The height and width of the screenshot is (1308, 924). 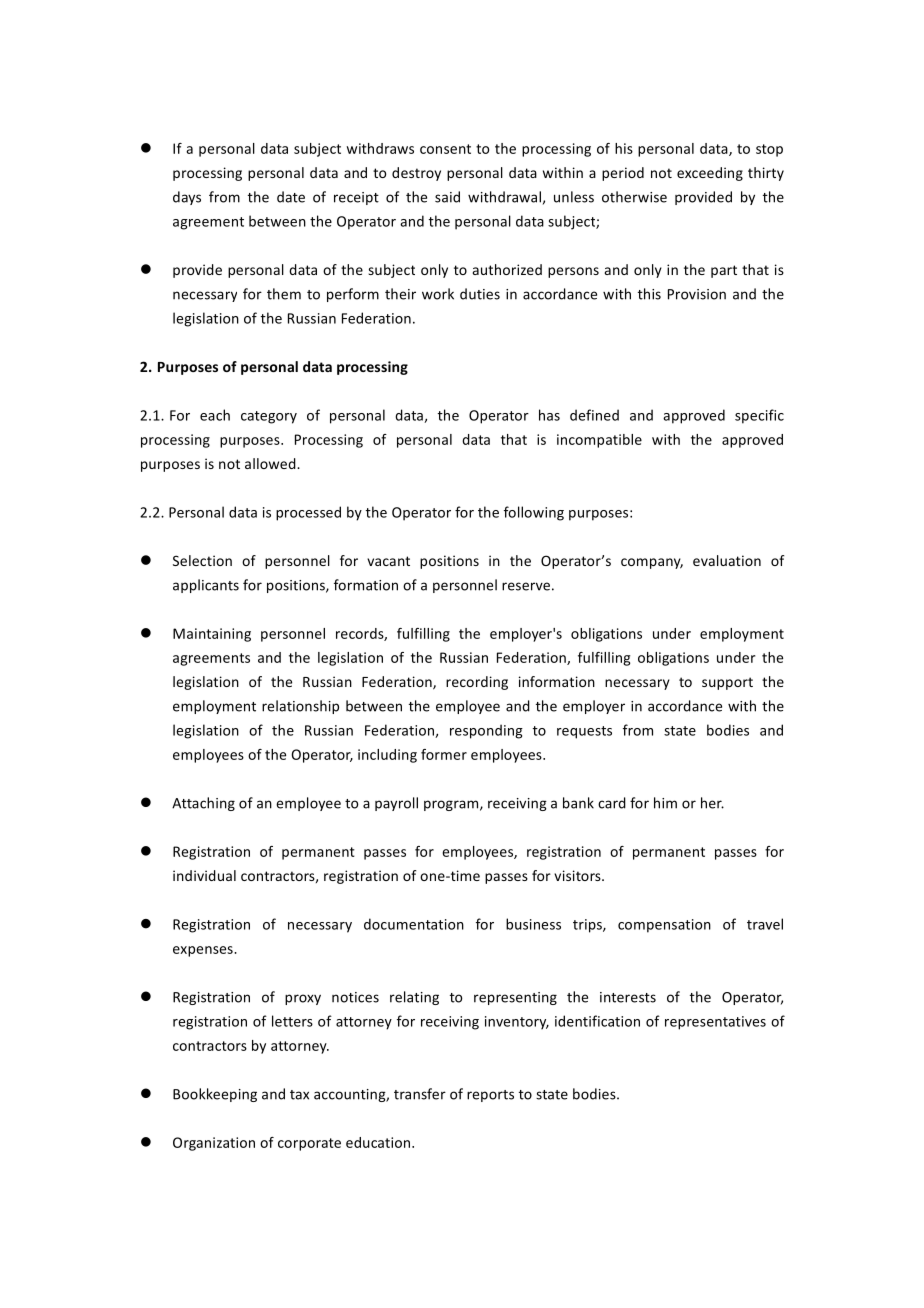 What do you see at coordinates (291, 197) in the screenshot?
I see `date` at bounding box center [291, 197].
